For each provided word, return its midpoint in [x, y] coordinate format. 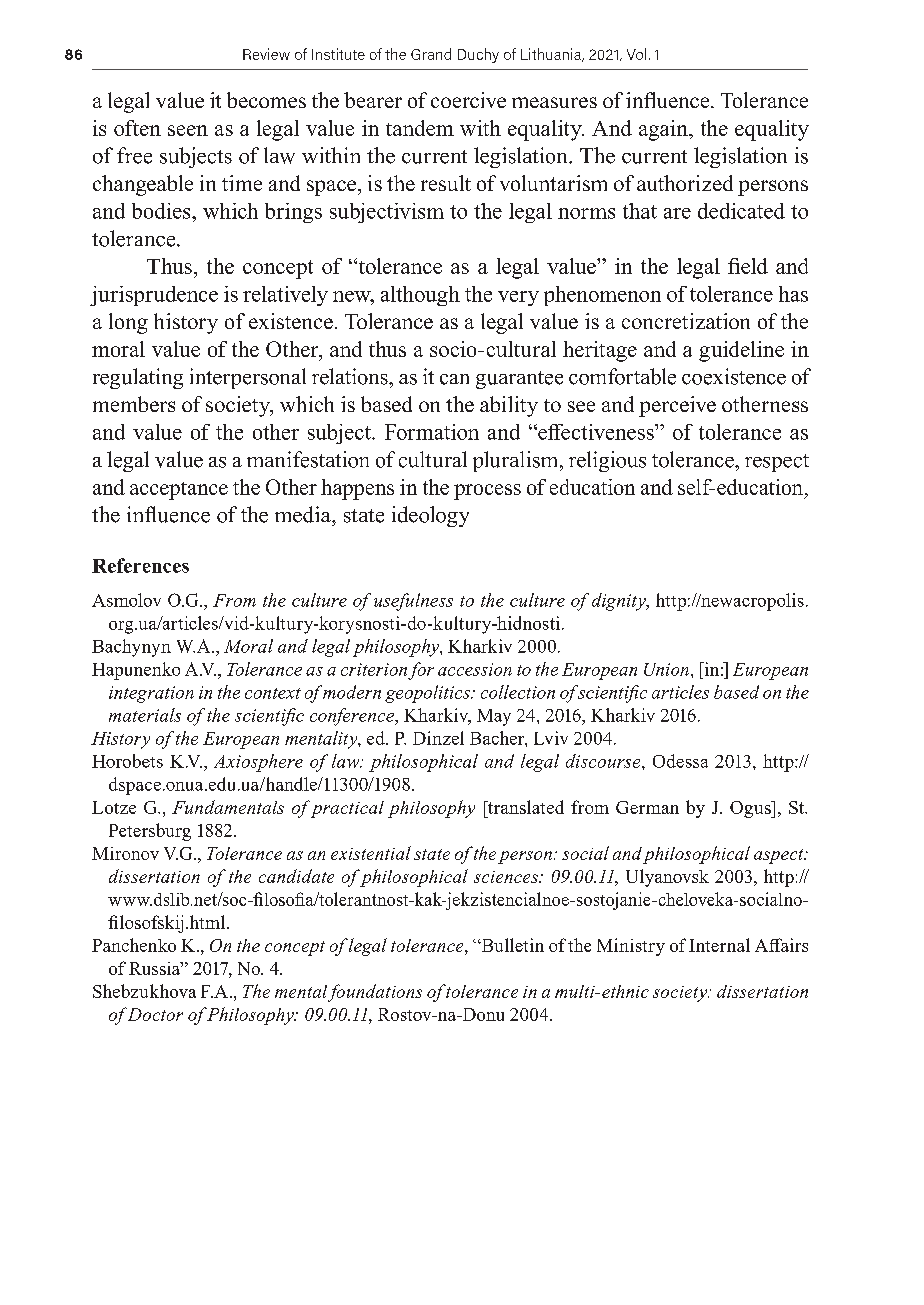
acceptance [179, 491]
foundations [375, 993]
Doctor [155, 1014]
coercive [468, 100]
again [664, 130]
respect [777, 463]
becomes [266, 100]
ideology [430, 516]
